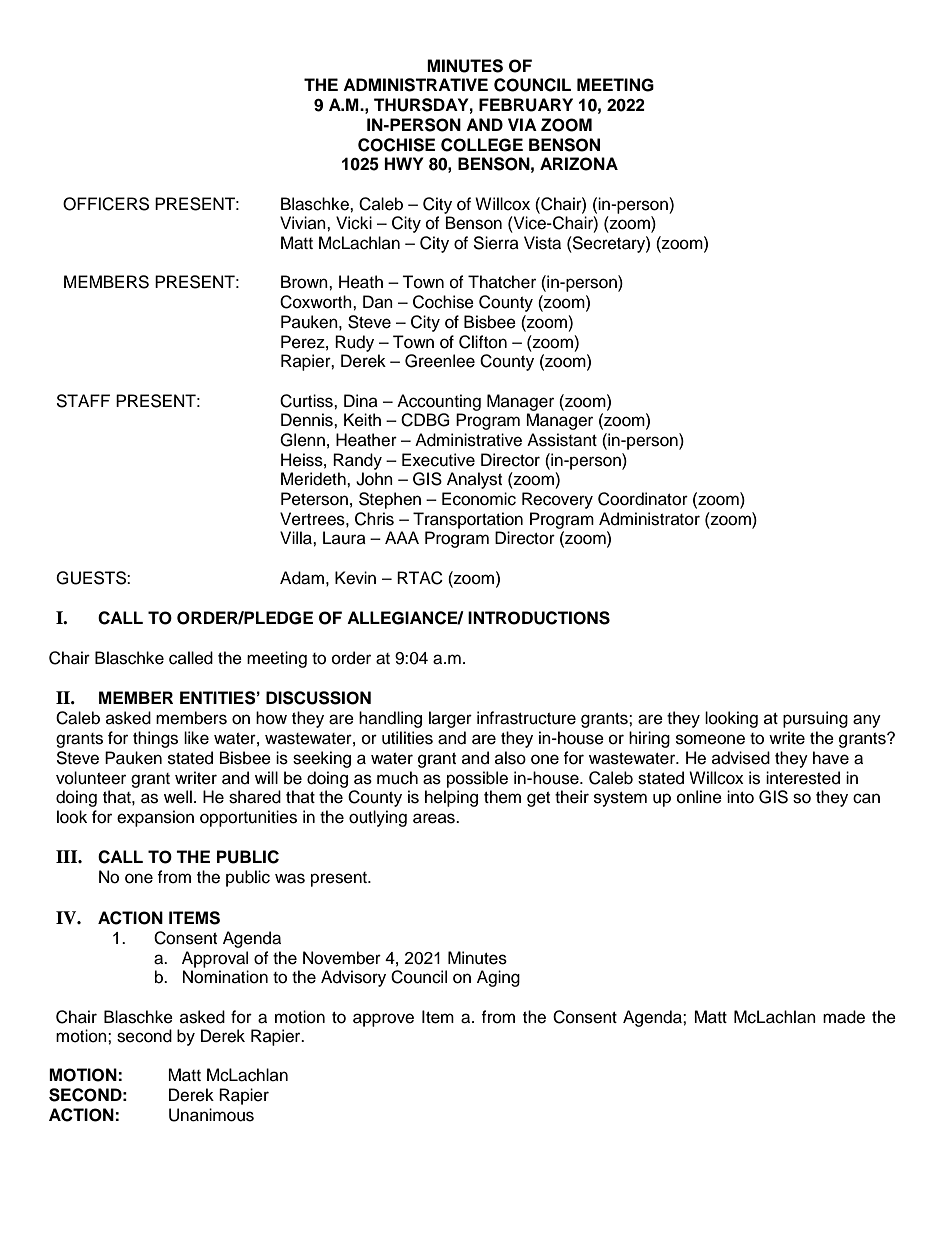 This image has width=952, height=1233. What do you see at coordinates (211, 1115) in the image?
I see `Unanimous` at bounding box center [211, 1115].
